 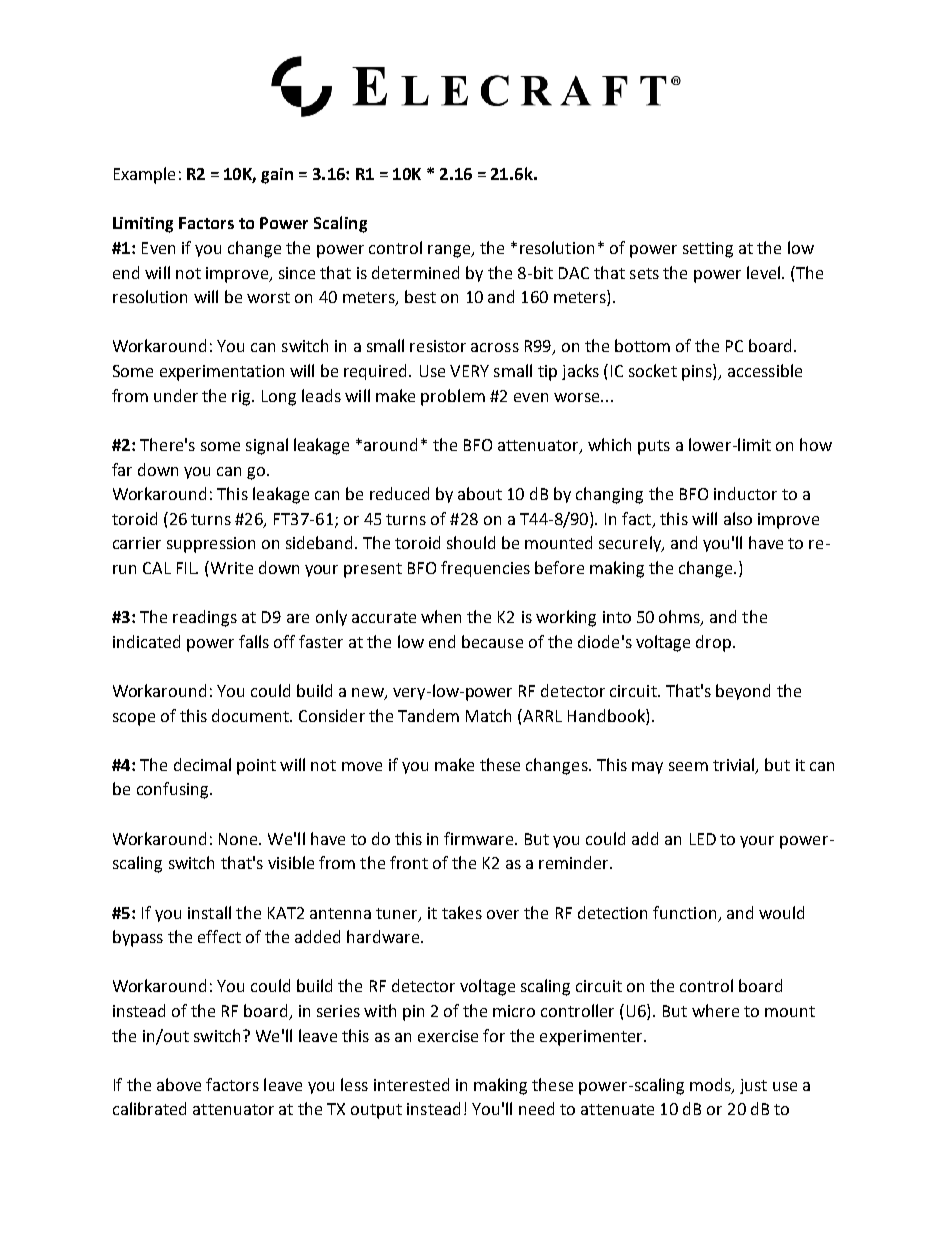 I want to click on Example, so click(x=144, y=175).
